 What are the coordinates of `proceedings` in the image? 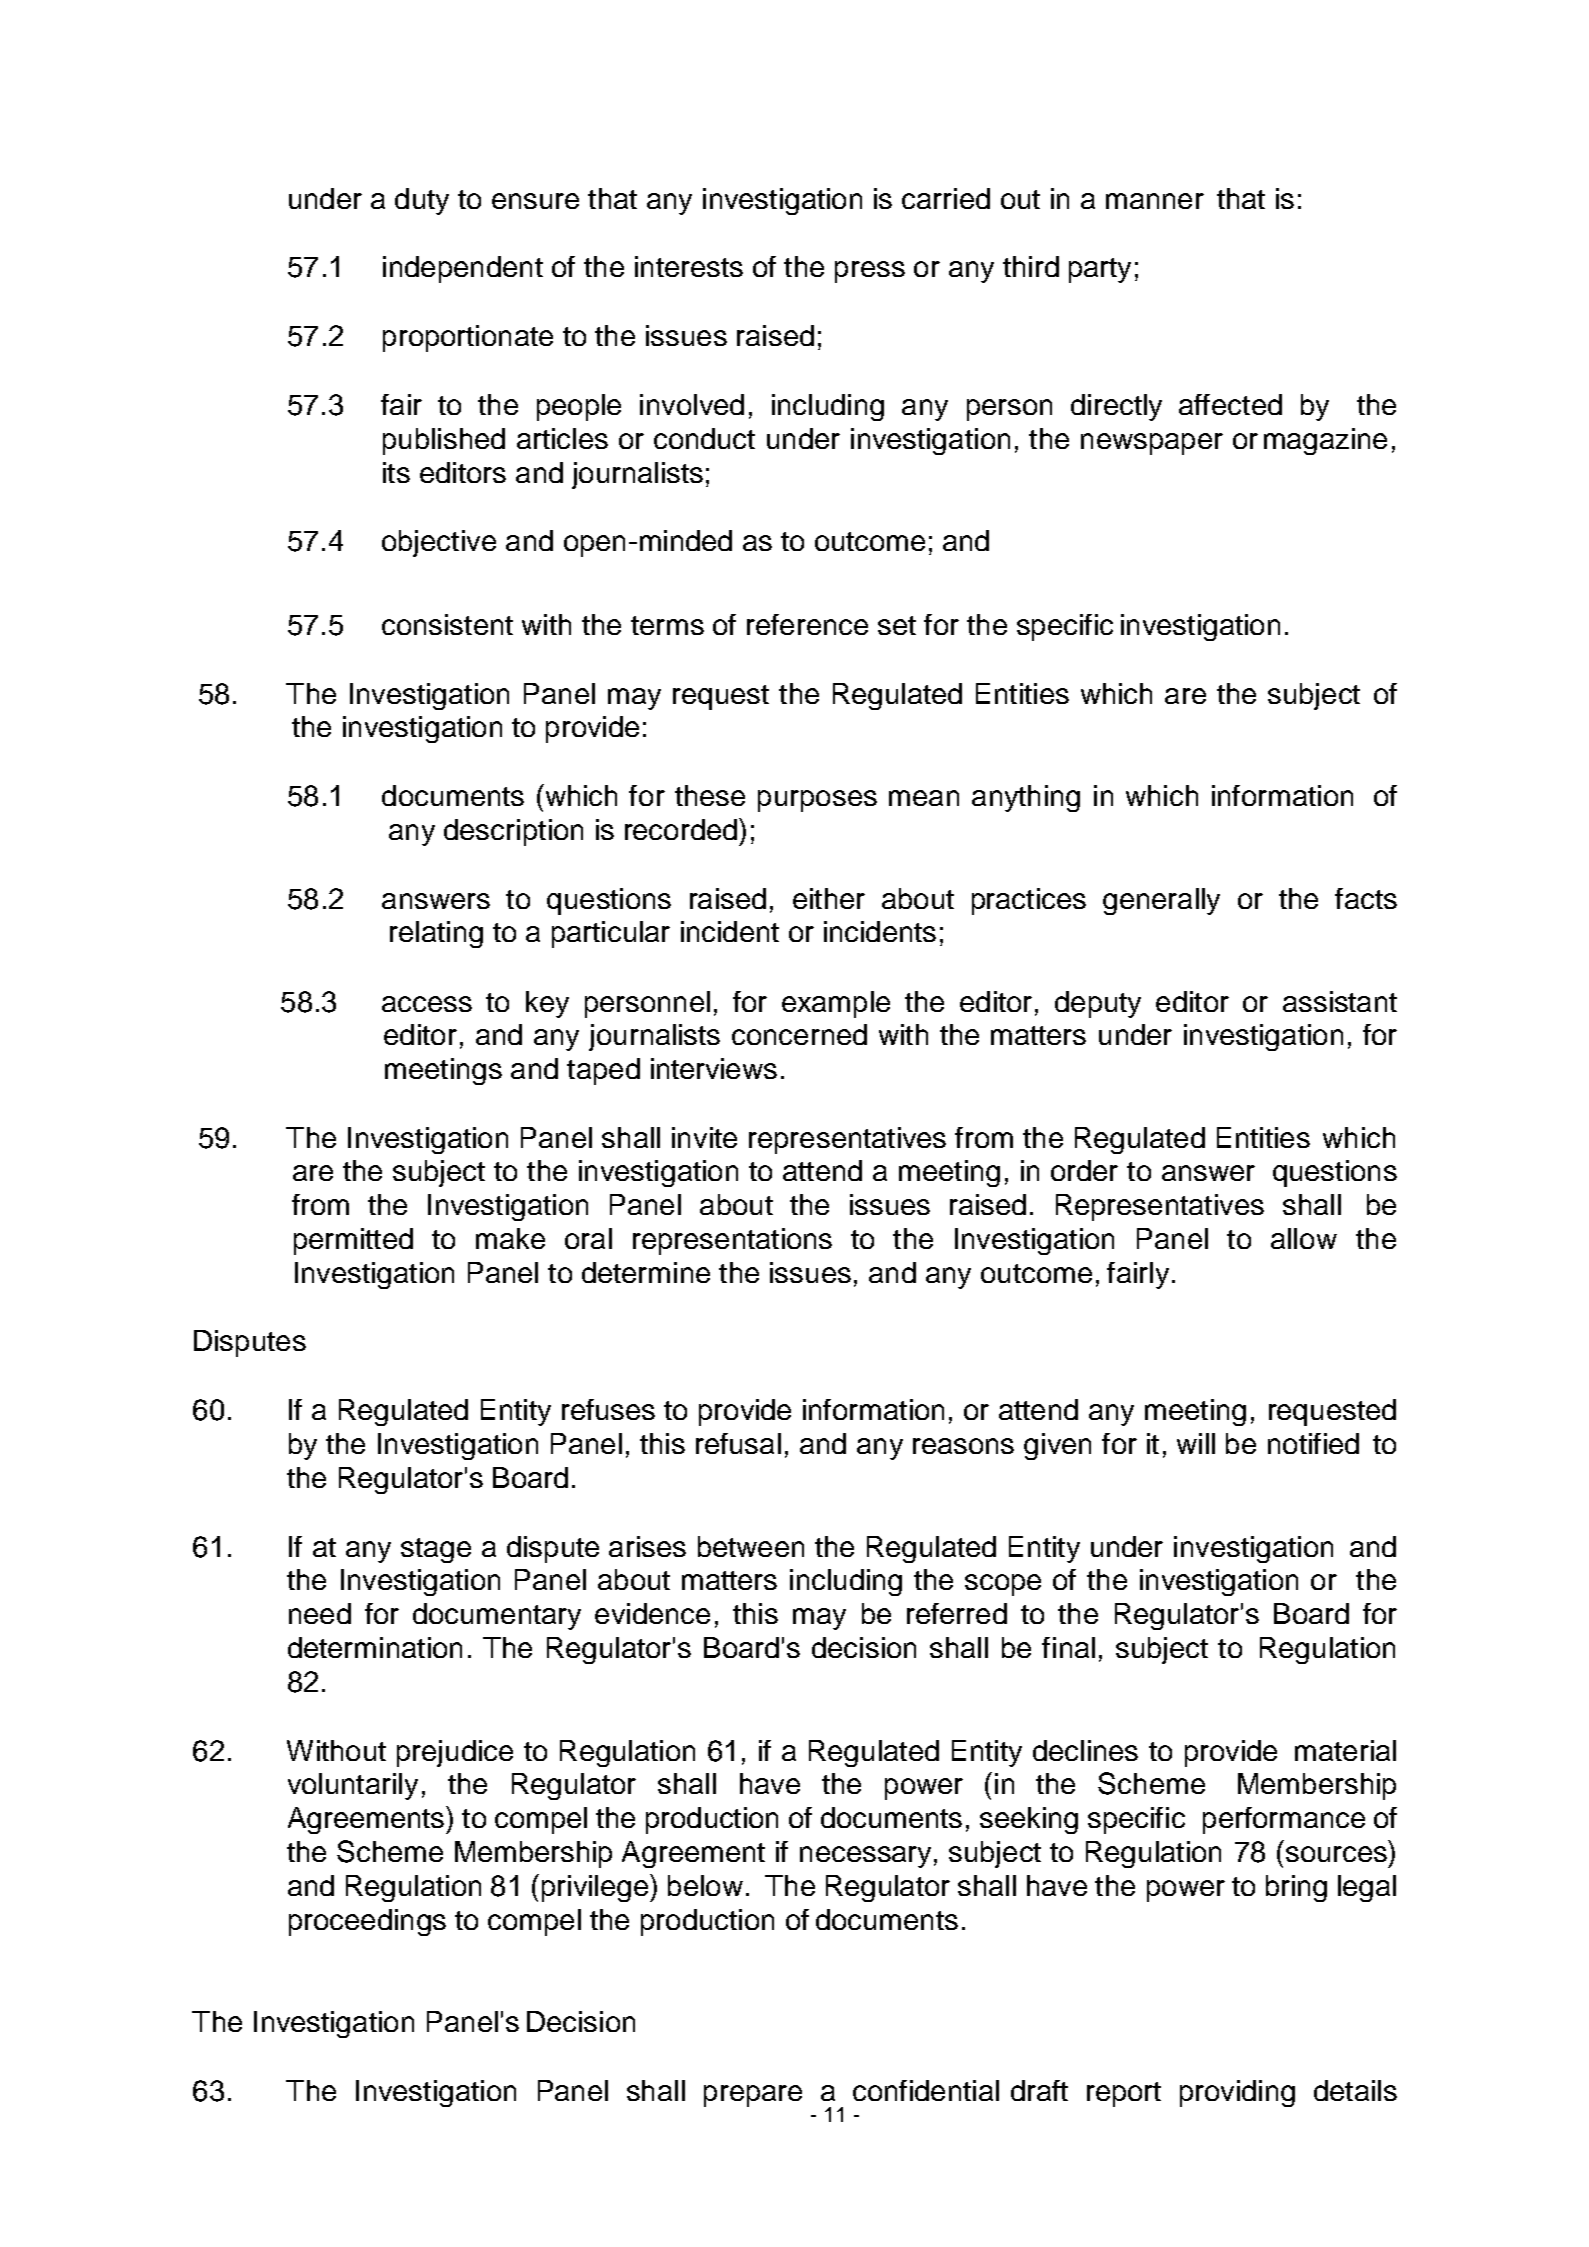 It's located at (367, 1922).
